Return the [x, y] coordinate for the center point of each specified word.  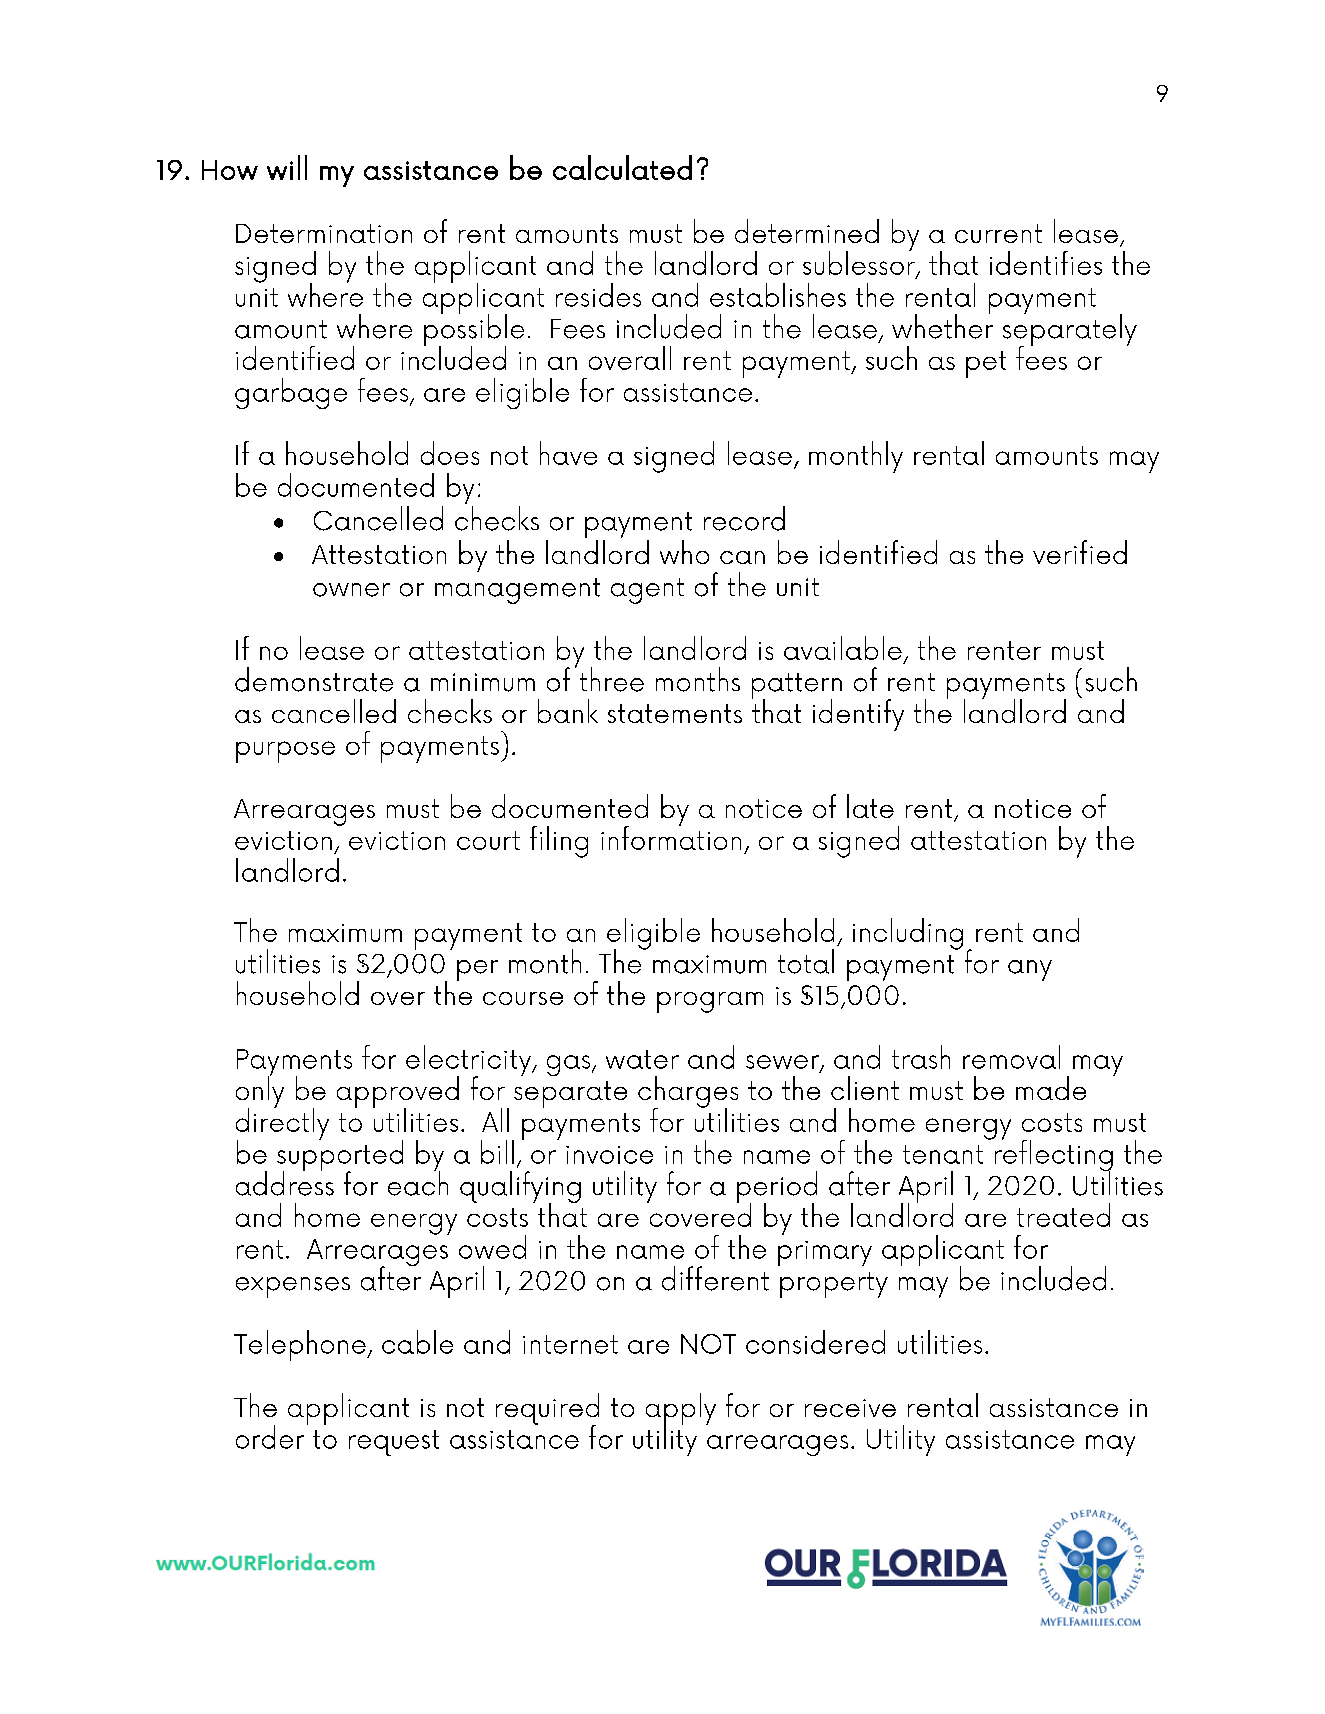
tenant [943, 1154]
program [710, 1002]
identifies [1046, 263]
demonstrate [314, 679]
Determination [324, 233]
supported [340, 1155]
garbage [291, 393]
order [270, 1437]
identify [858, 715]
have [568, 453]
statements [675, 713]
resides [598, 295]
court [488, 840]
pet [986, 364]
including [908, 934]
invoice [609, 1155]
